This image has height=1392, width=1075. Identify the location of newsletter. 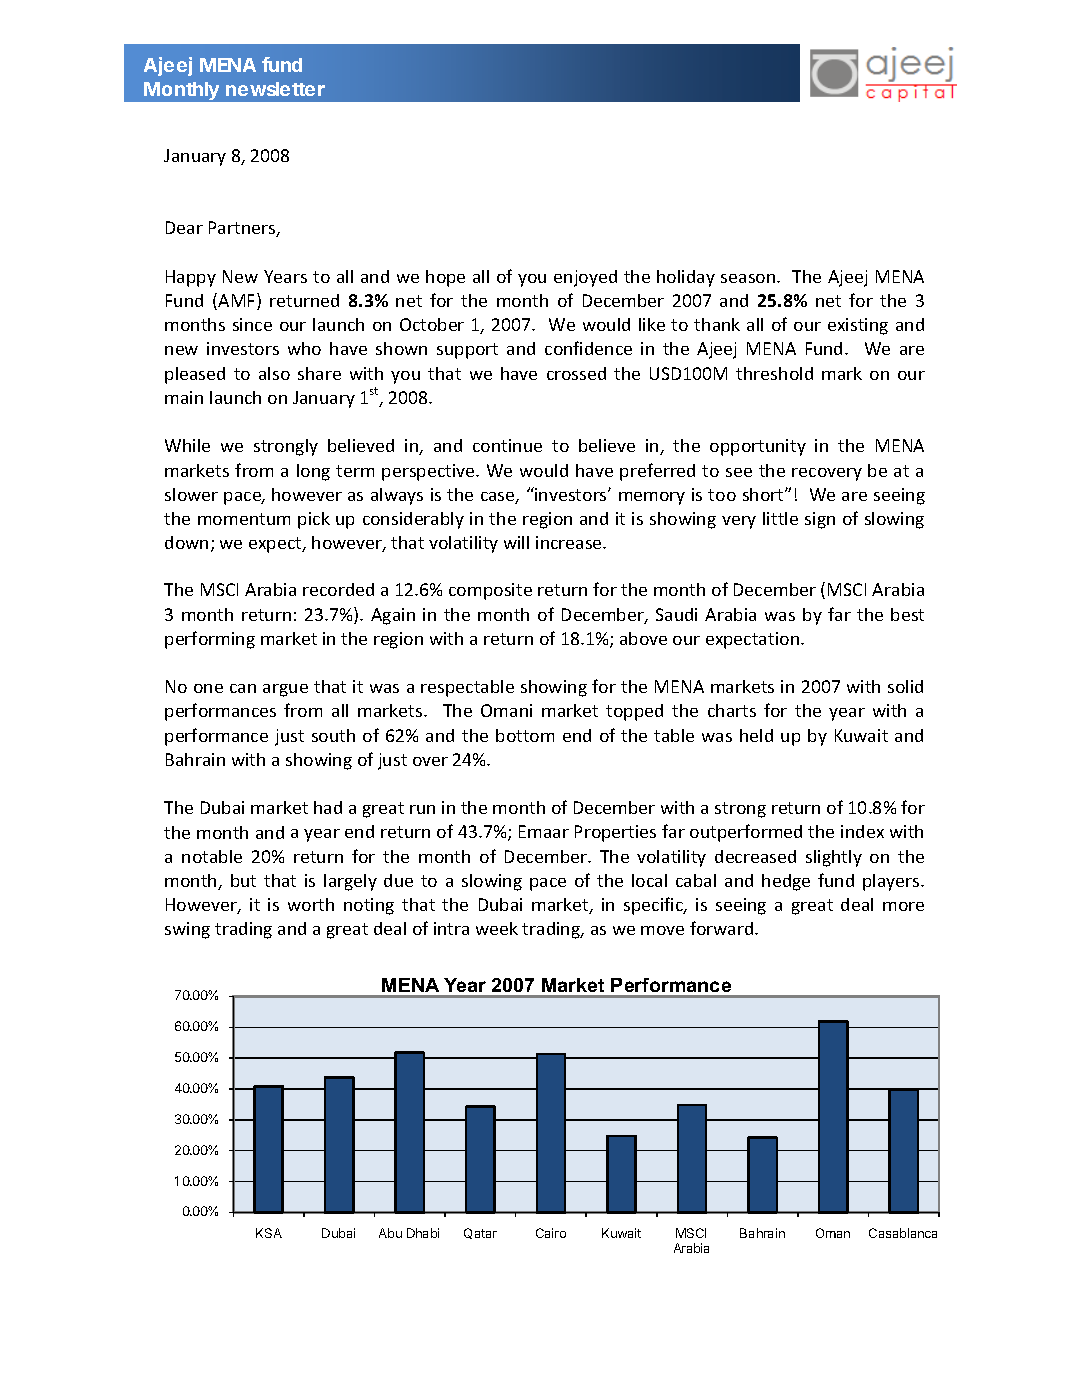
(275, 89).
